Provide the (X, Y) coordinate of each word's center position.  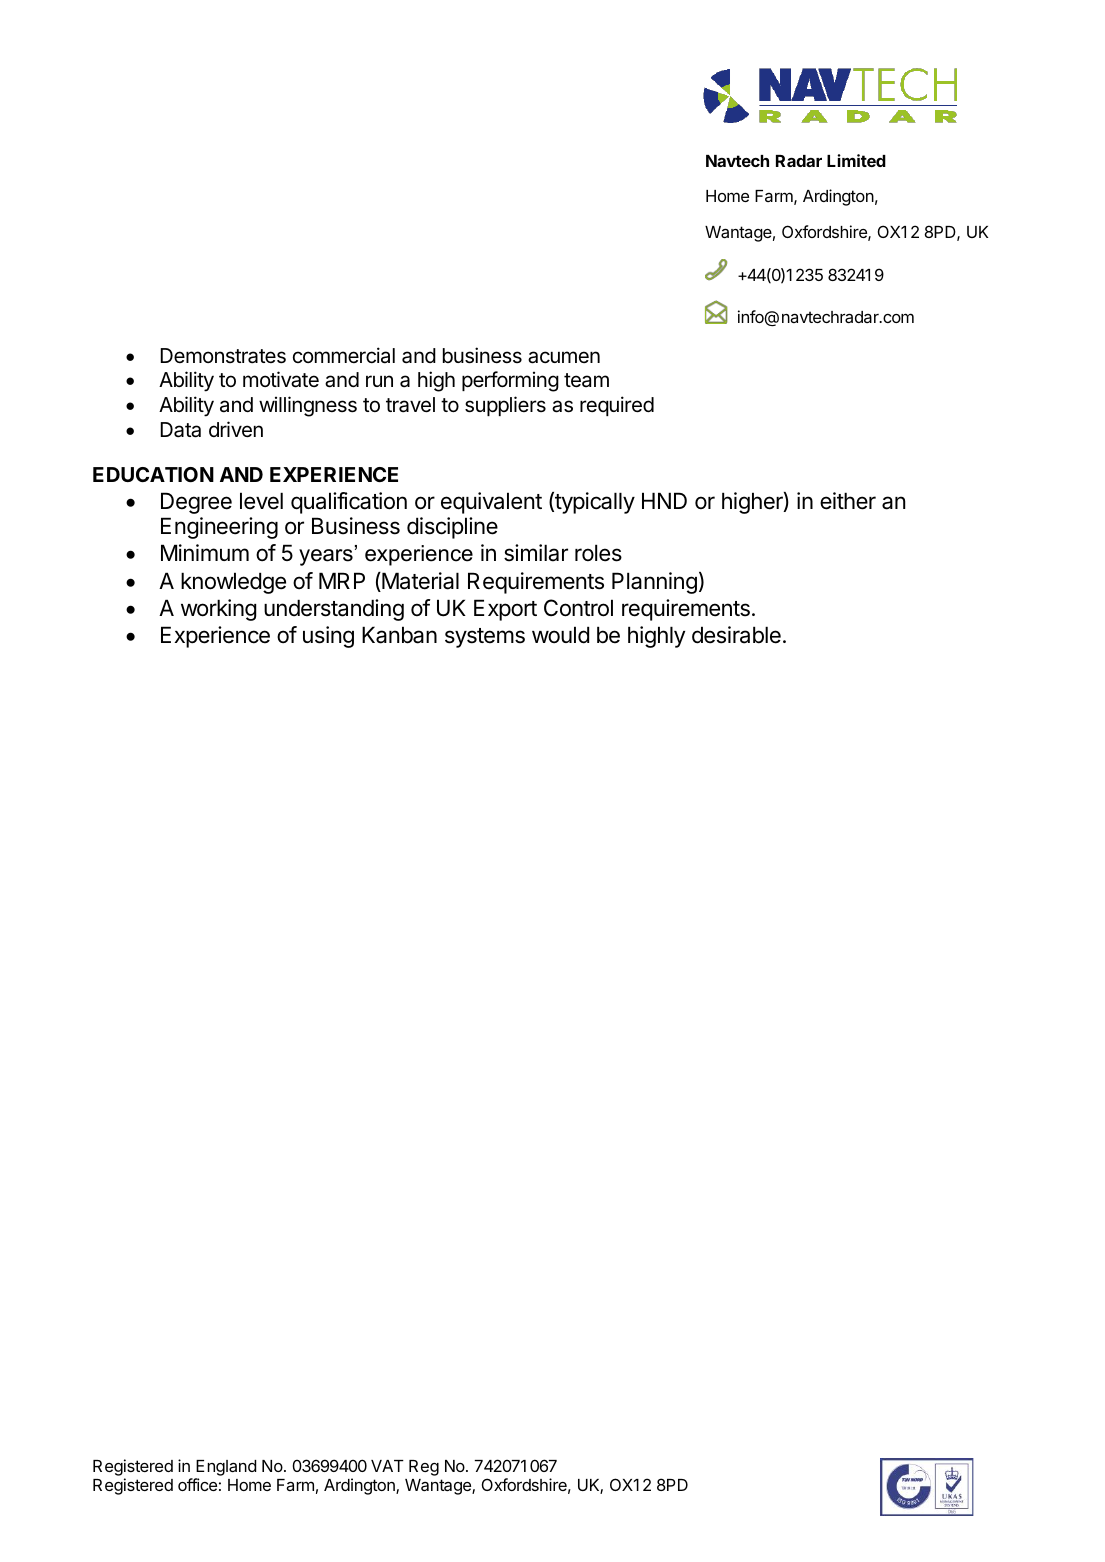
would (560, 635)
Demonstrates (223, 356)
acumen (564, 357)
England (225, 1469)
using (328, 637)
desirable (736, 635)
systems (485, 638)
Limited (856, 160)
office (197, 1484)
